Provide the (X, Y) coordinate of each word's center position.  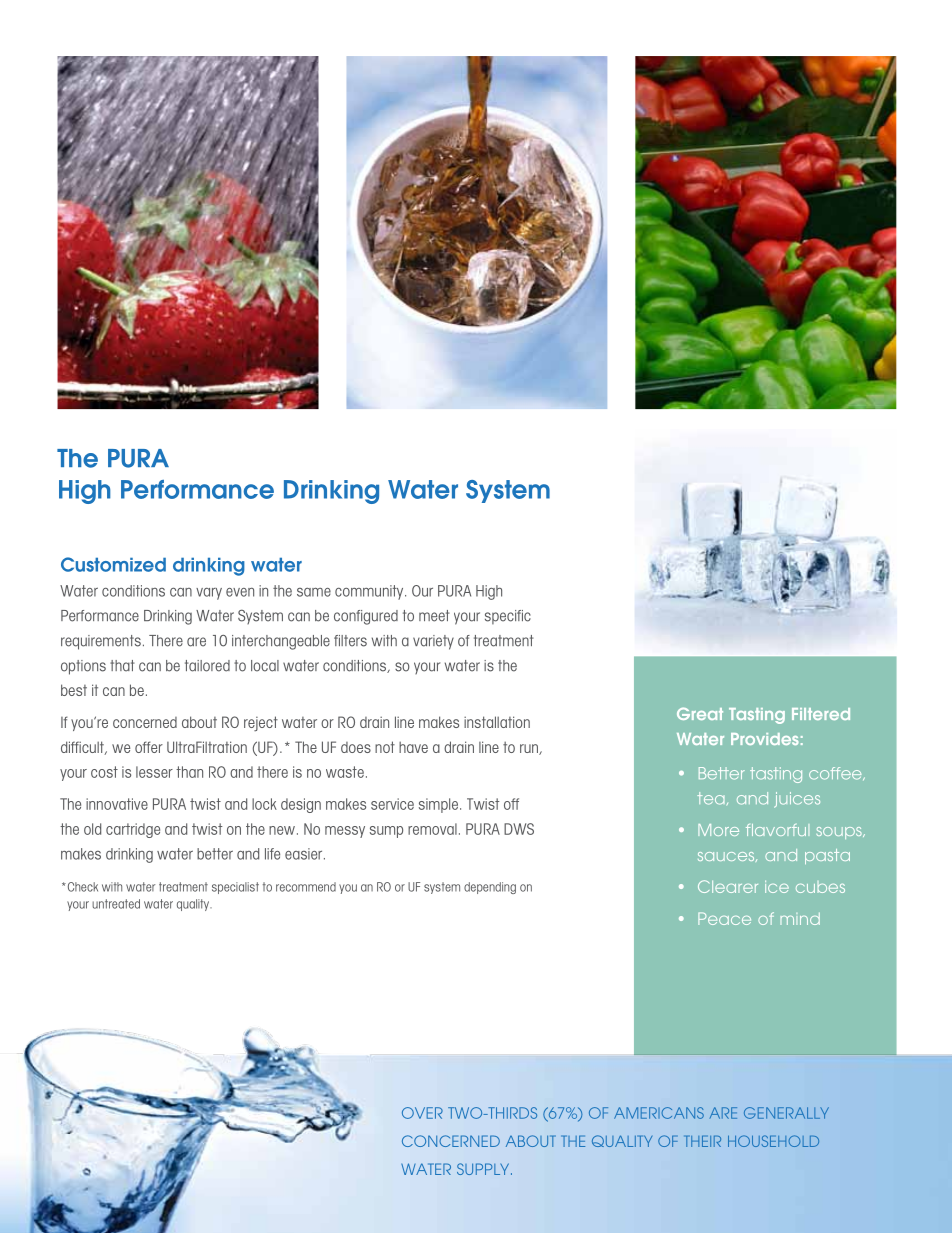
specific (508, 617)
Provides (765, 739)
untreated (116, 904)
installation (497, 722)
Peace (724, 918)
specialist (235, 888)
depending (490, 888)
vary (209, 594)
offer (149, 747)
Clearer (728, 886)
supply (484, 1169)
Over (422, 1113)
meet (434, 616)
